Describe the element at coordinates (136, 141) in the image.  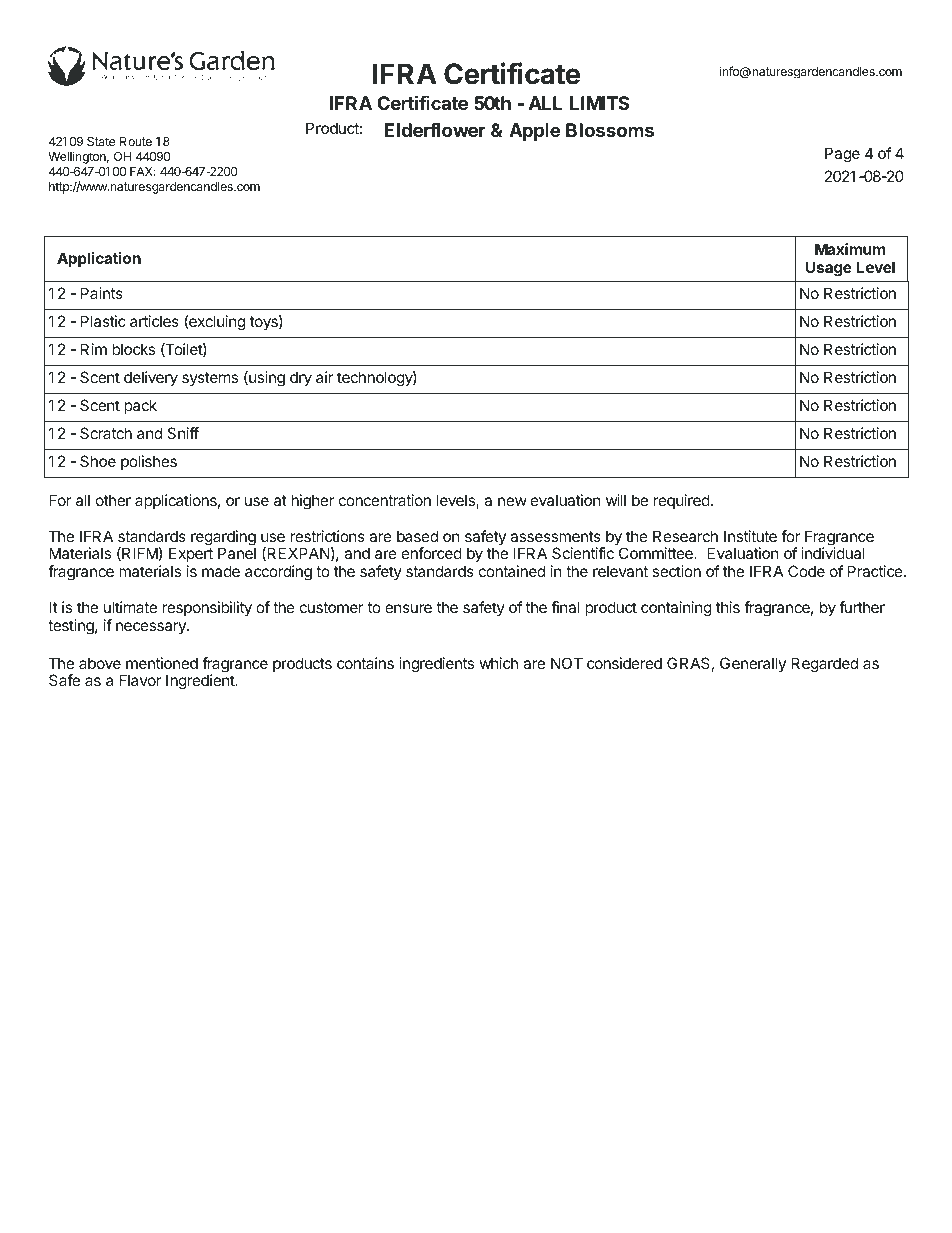
I see `Route` at that location.
